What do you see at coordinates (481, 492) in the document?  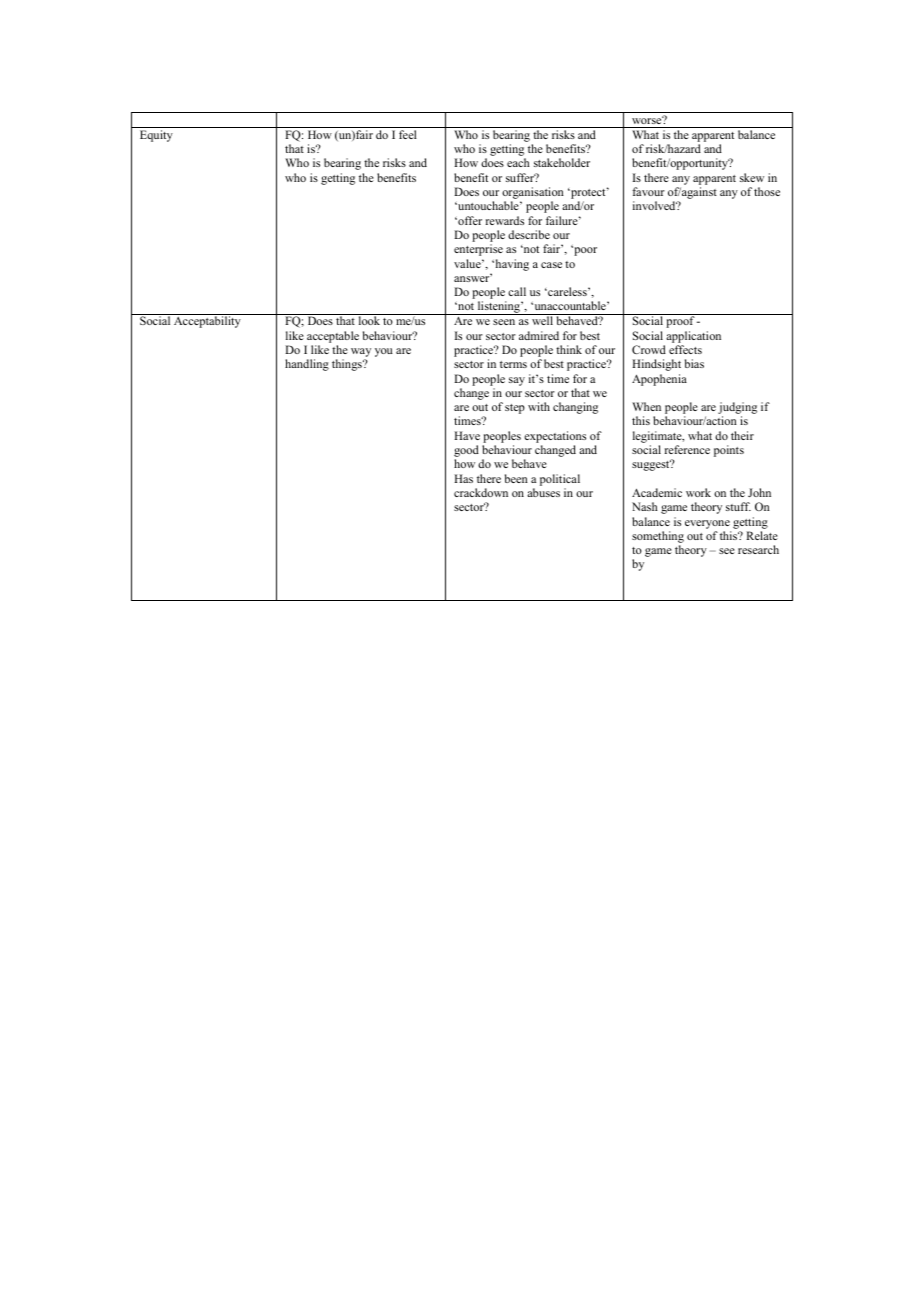 I see `crackdown` at bounding box center [481, 492].
